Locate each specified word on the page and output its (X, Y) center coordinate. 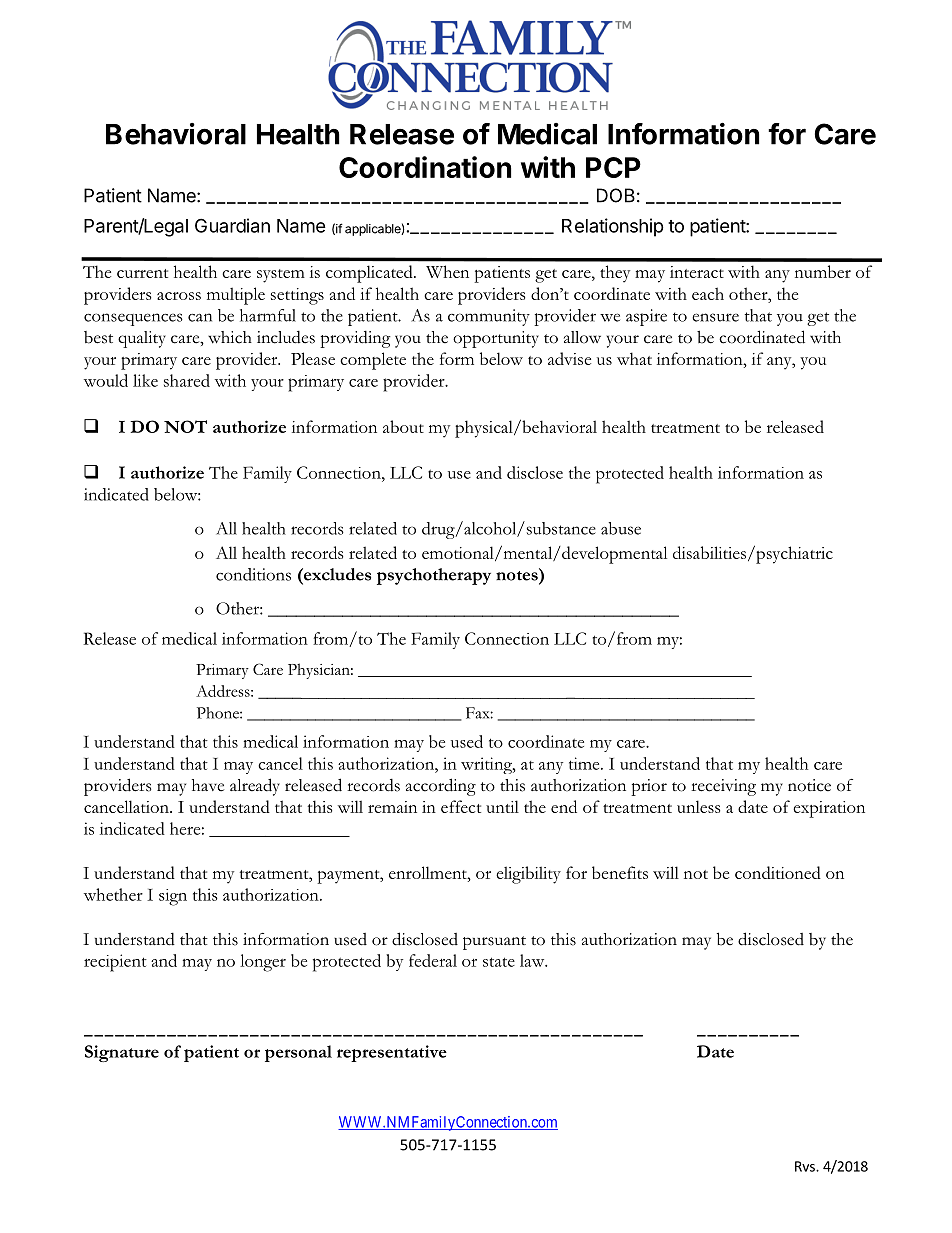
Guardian (232, 225)
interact (697, 272)
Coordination (425, 167)
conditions (253, 574)
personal (298, 1053)
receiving (723, 787)
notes (518, 575)
